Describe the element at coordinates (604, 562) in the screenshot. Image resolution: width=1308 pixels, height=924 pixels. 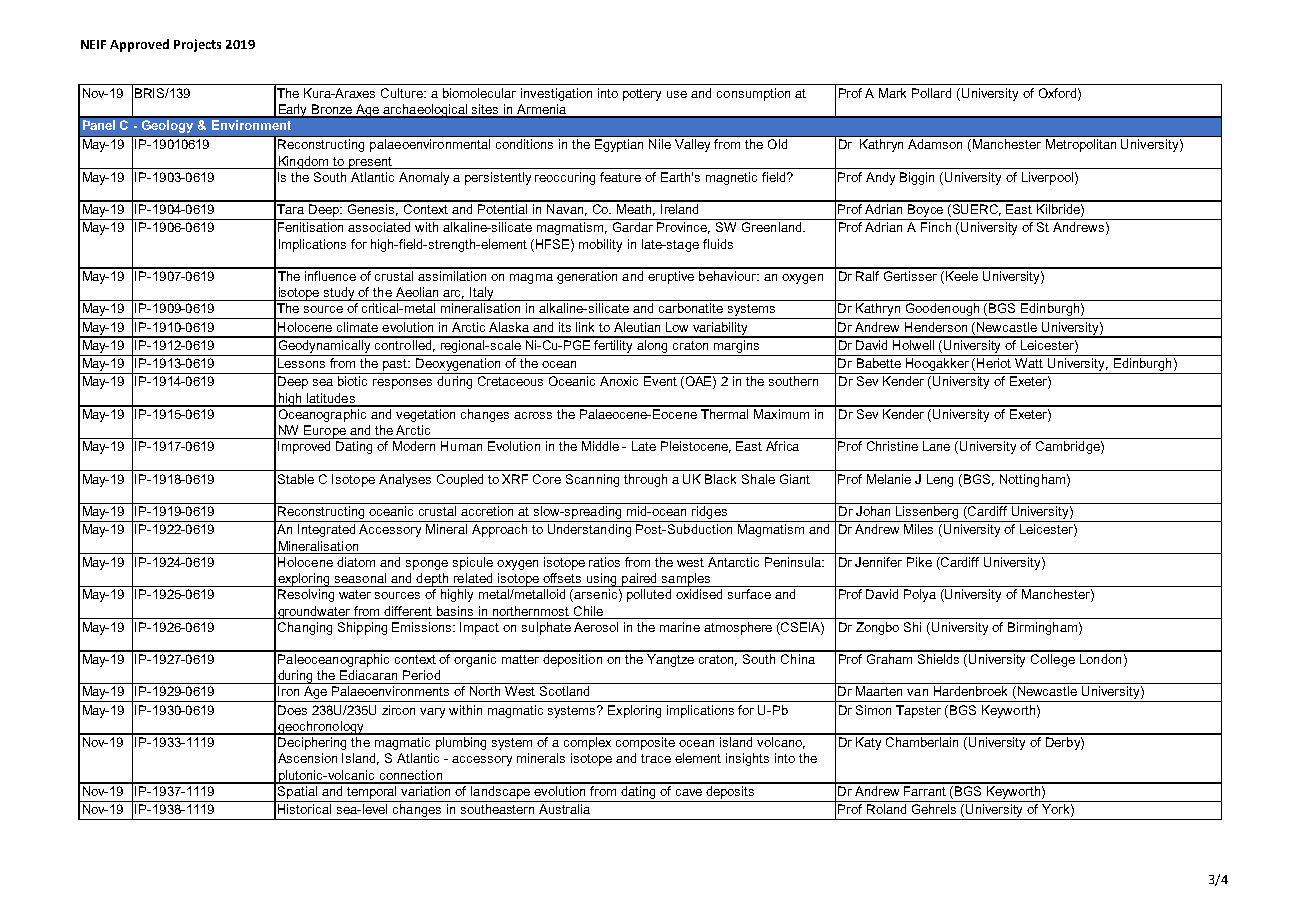
I see `ratios` at that location.
